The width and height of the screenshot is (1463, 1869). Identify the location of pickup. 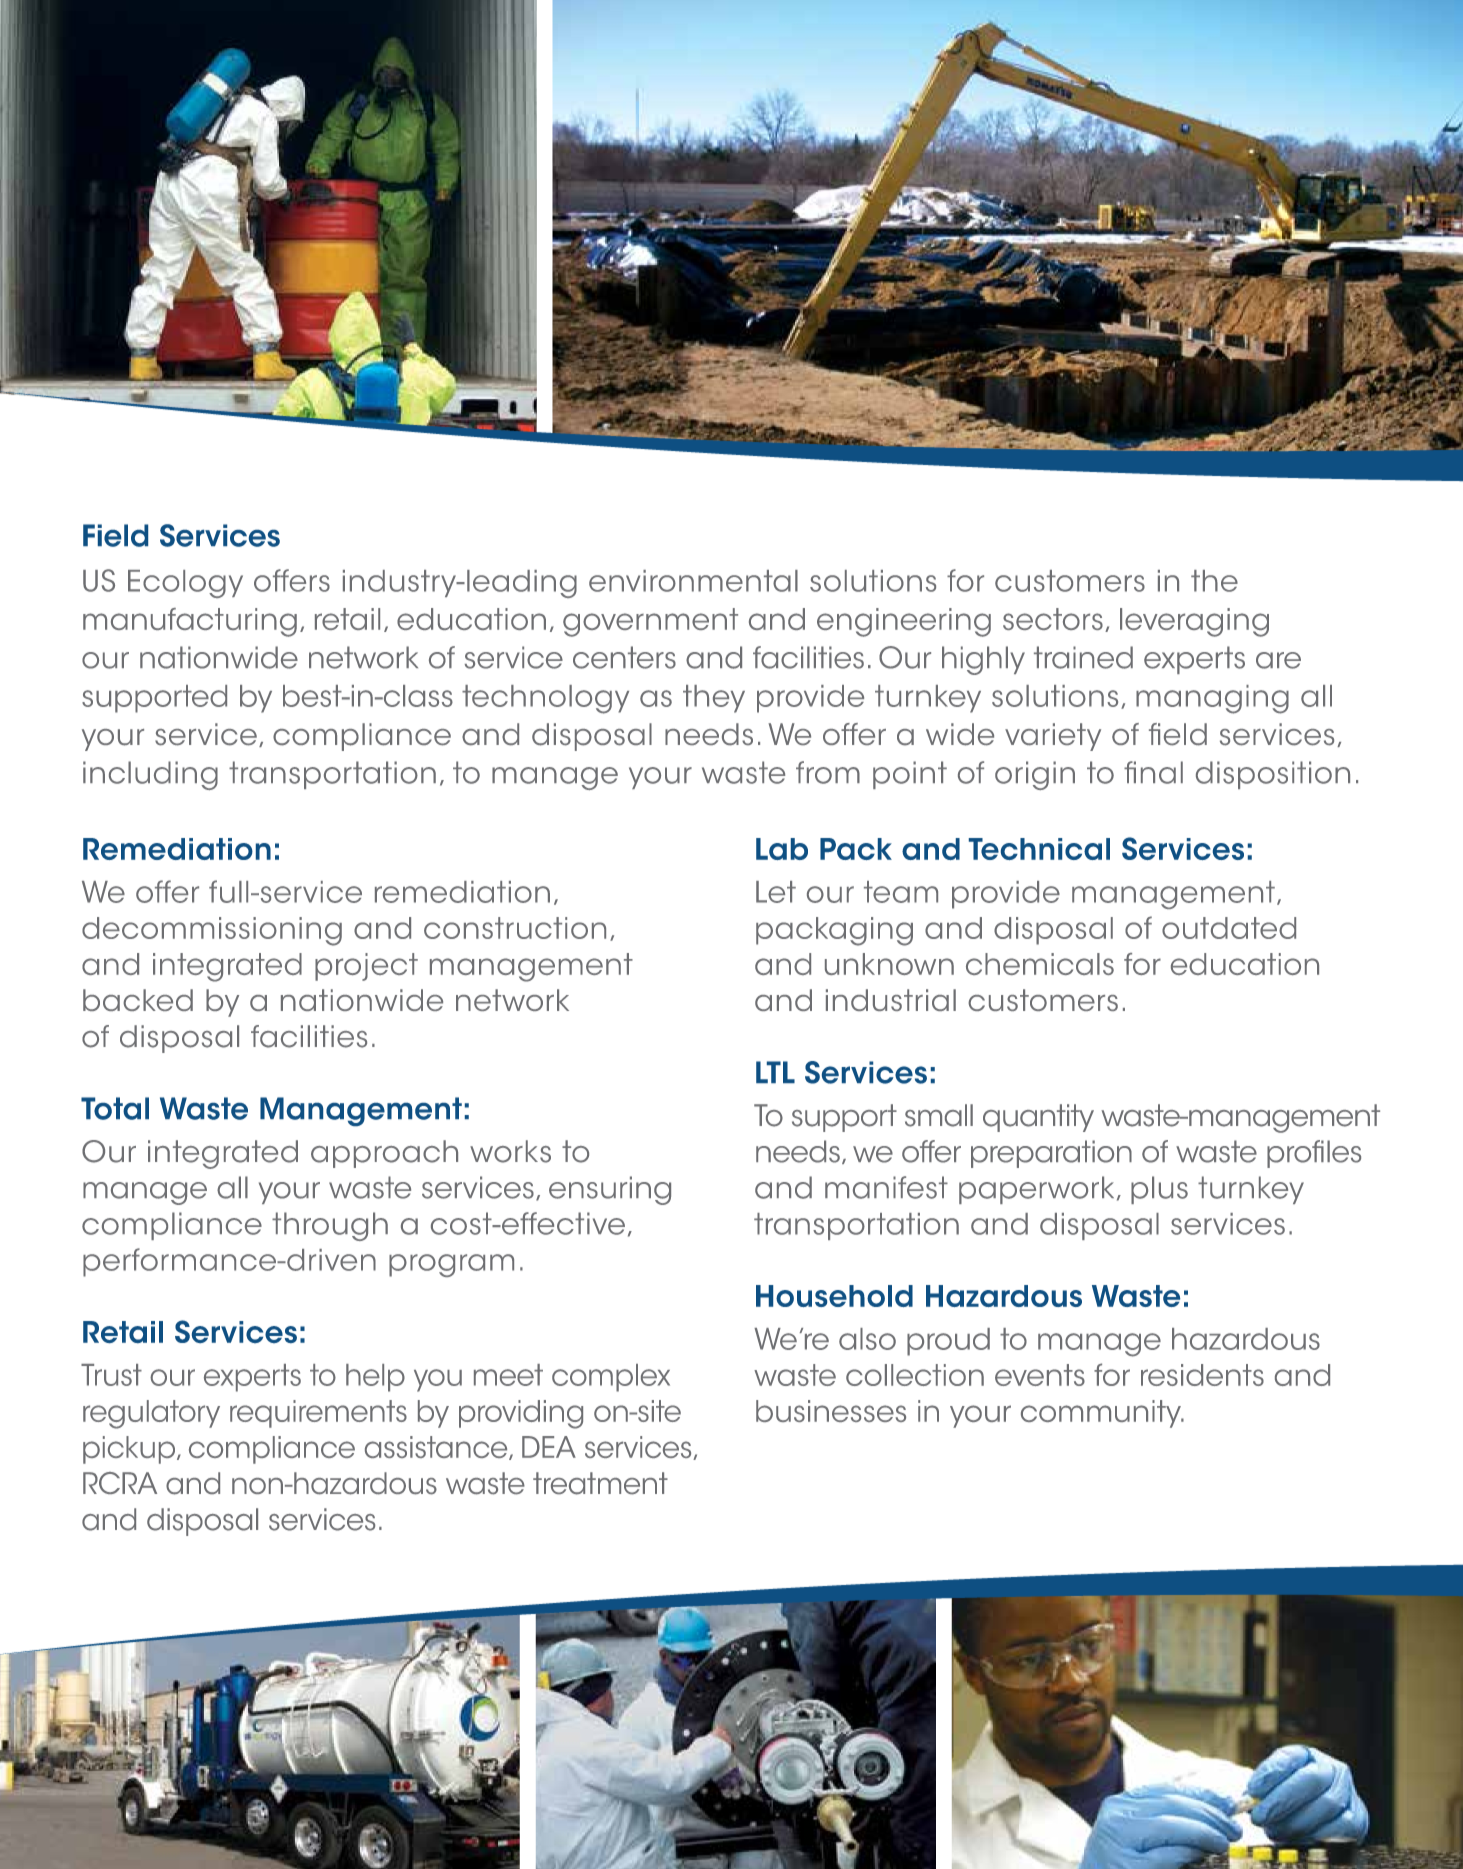
(130, 1450).
